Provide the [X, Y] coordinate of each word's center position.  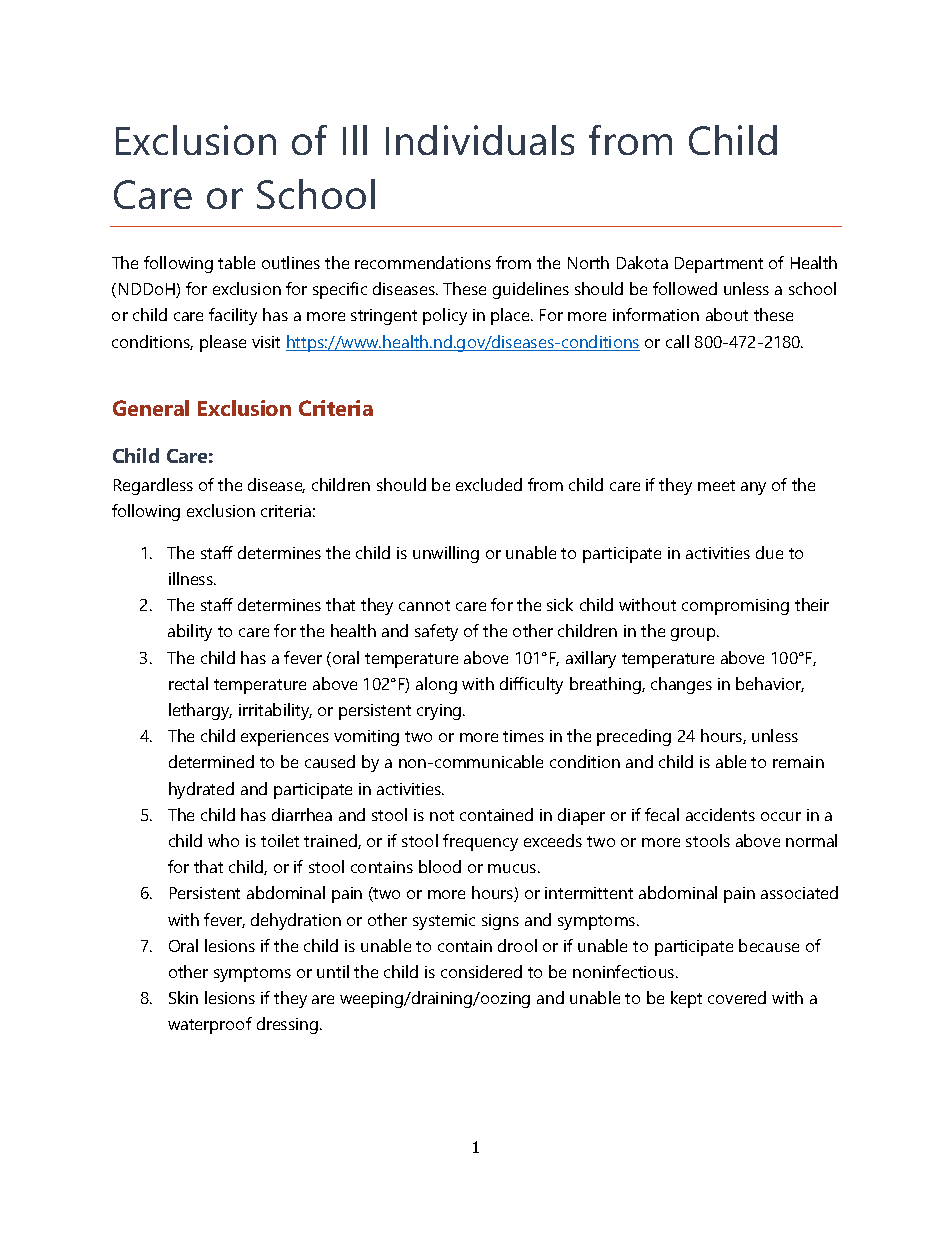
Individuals [480, 140]
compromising [735, 607]
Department [719, 265]
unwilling [446, 554]
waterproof [210, 1025]
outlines [291, 262]
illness [192, 578]
